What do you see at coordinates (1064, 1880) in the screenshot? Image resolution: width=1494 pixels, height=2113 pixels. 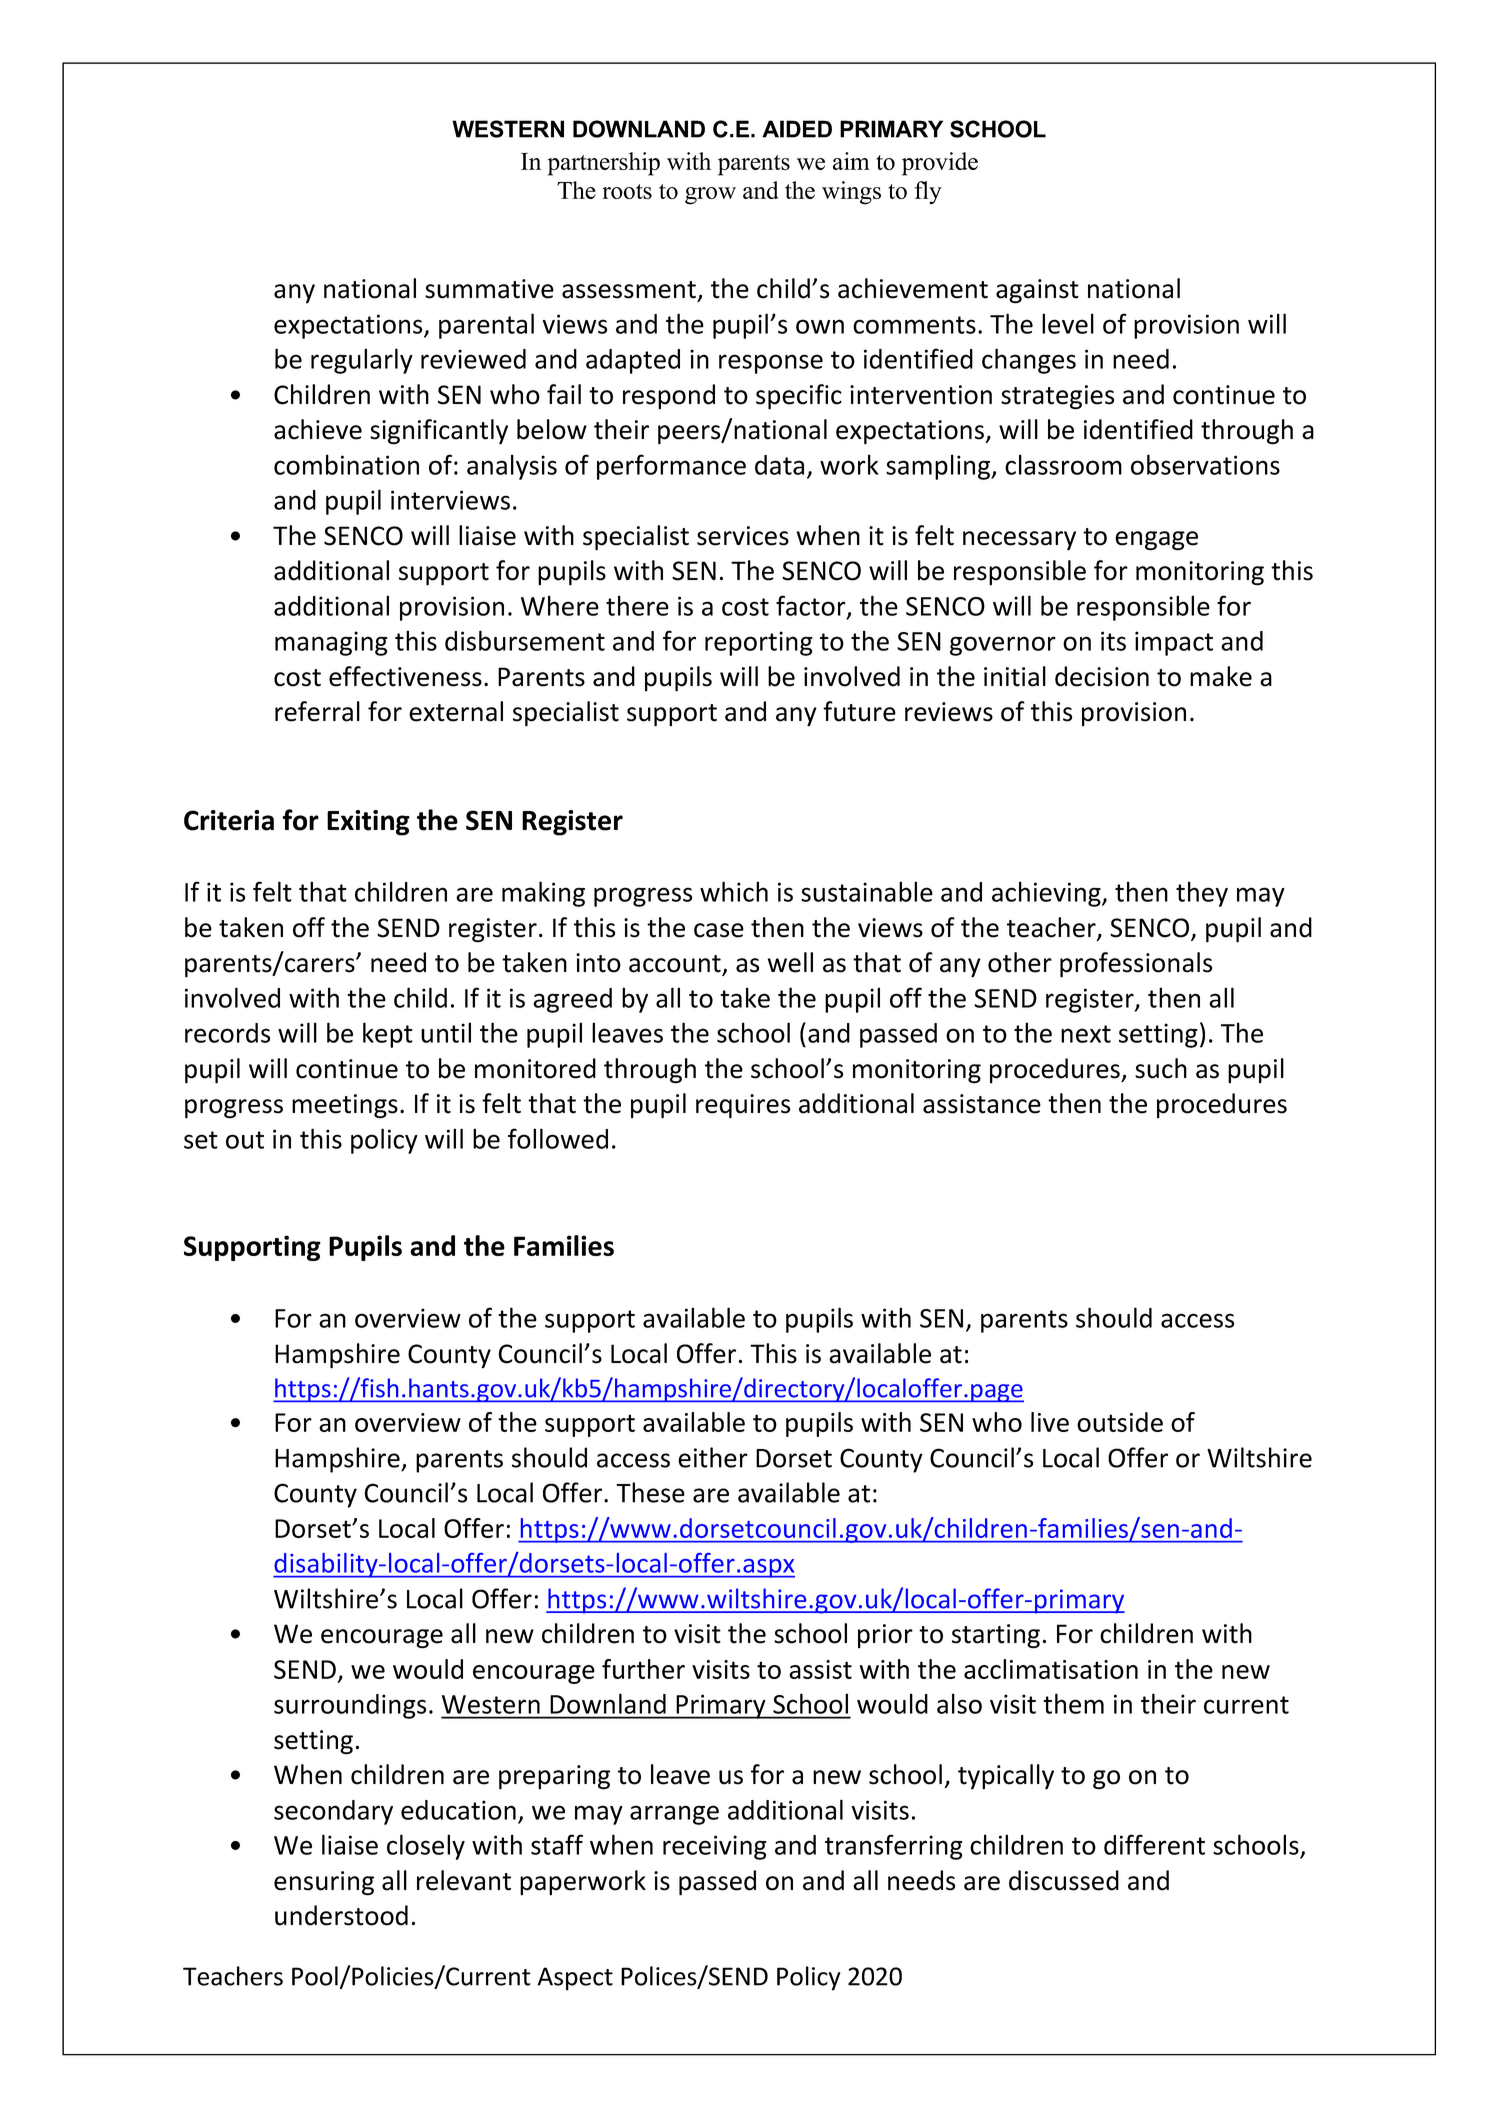 I see `discussed` at bounding box center [1064, 1880].
